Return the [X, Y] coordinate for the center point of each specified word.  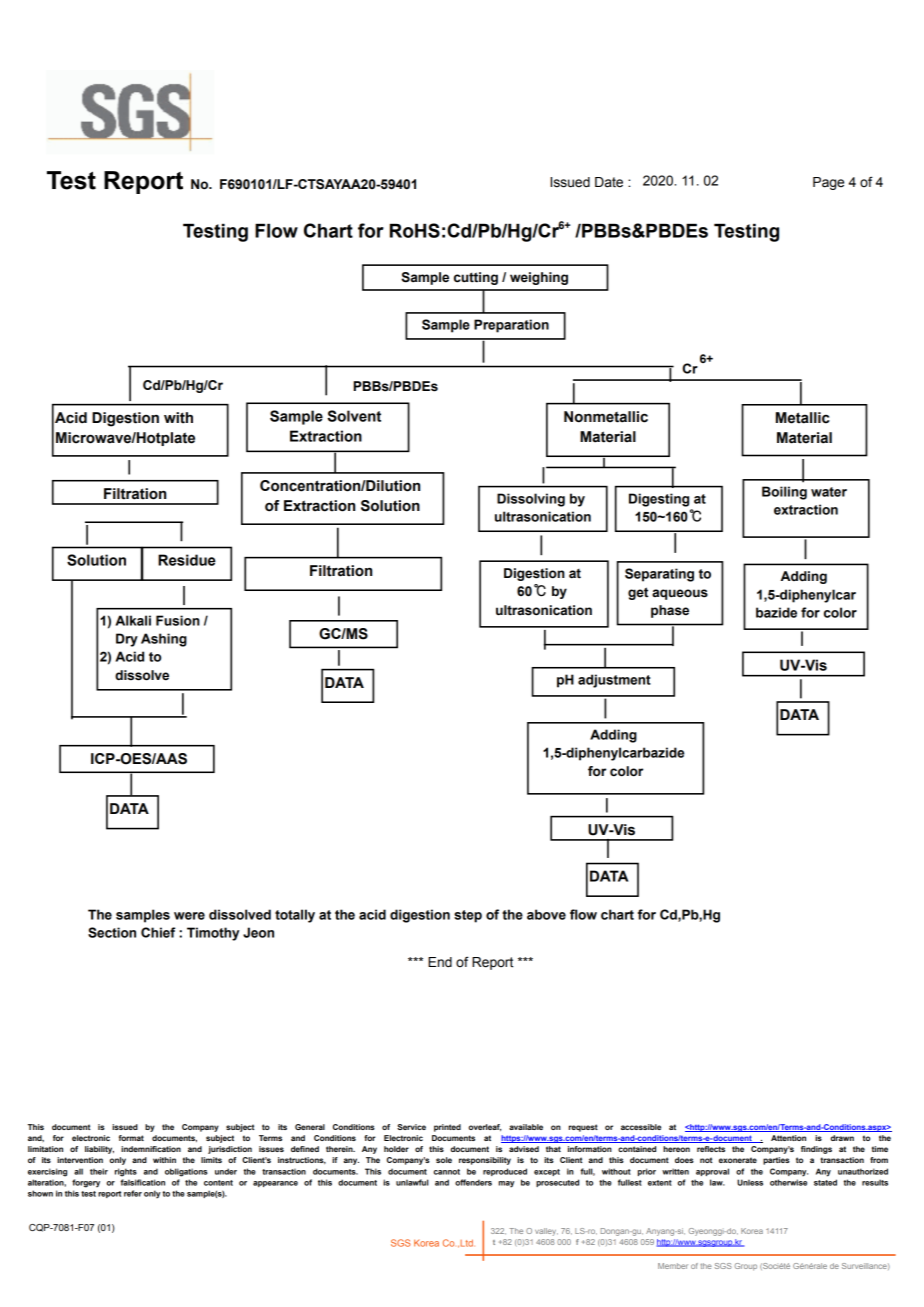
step [468, 916]
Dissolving [531, 500]
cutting [476, 278]
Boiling [784, 493]
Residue [187, 560]
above [546, 914]
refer [133, 1193]
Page [828, 183]
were [189, 916]
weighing [539, 278]
